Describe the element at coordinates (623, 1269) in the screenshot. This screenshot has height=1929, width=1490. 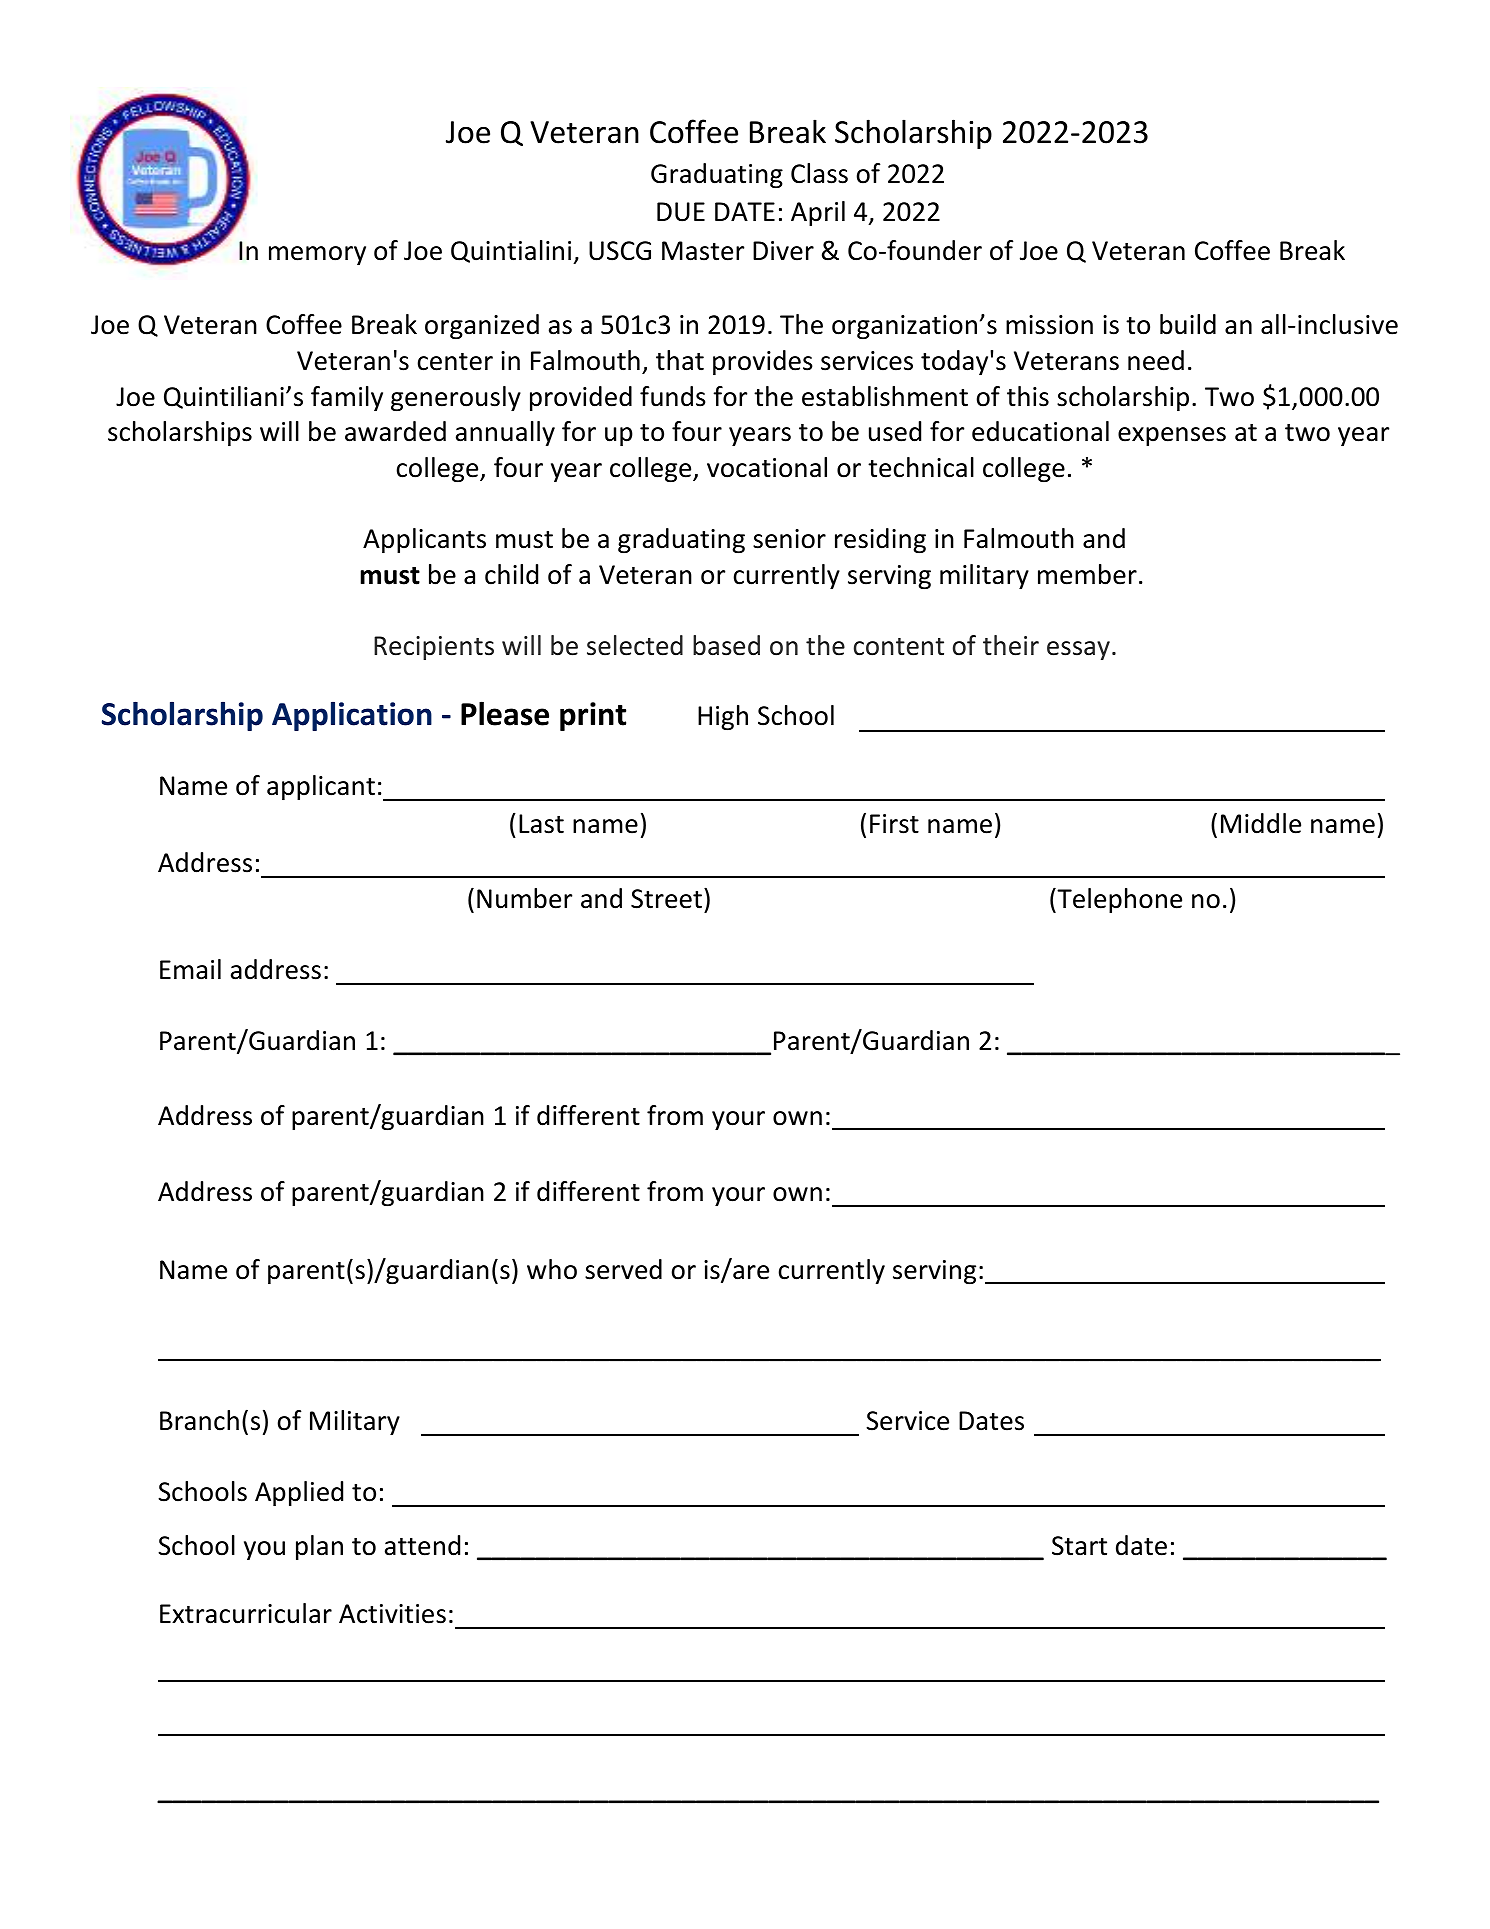
I see `served` at that location.
